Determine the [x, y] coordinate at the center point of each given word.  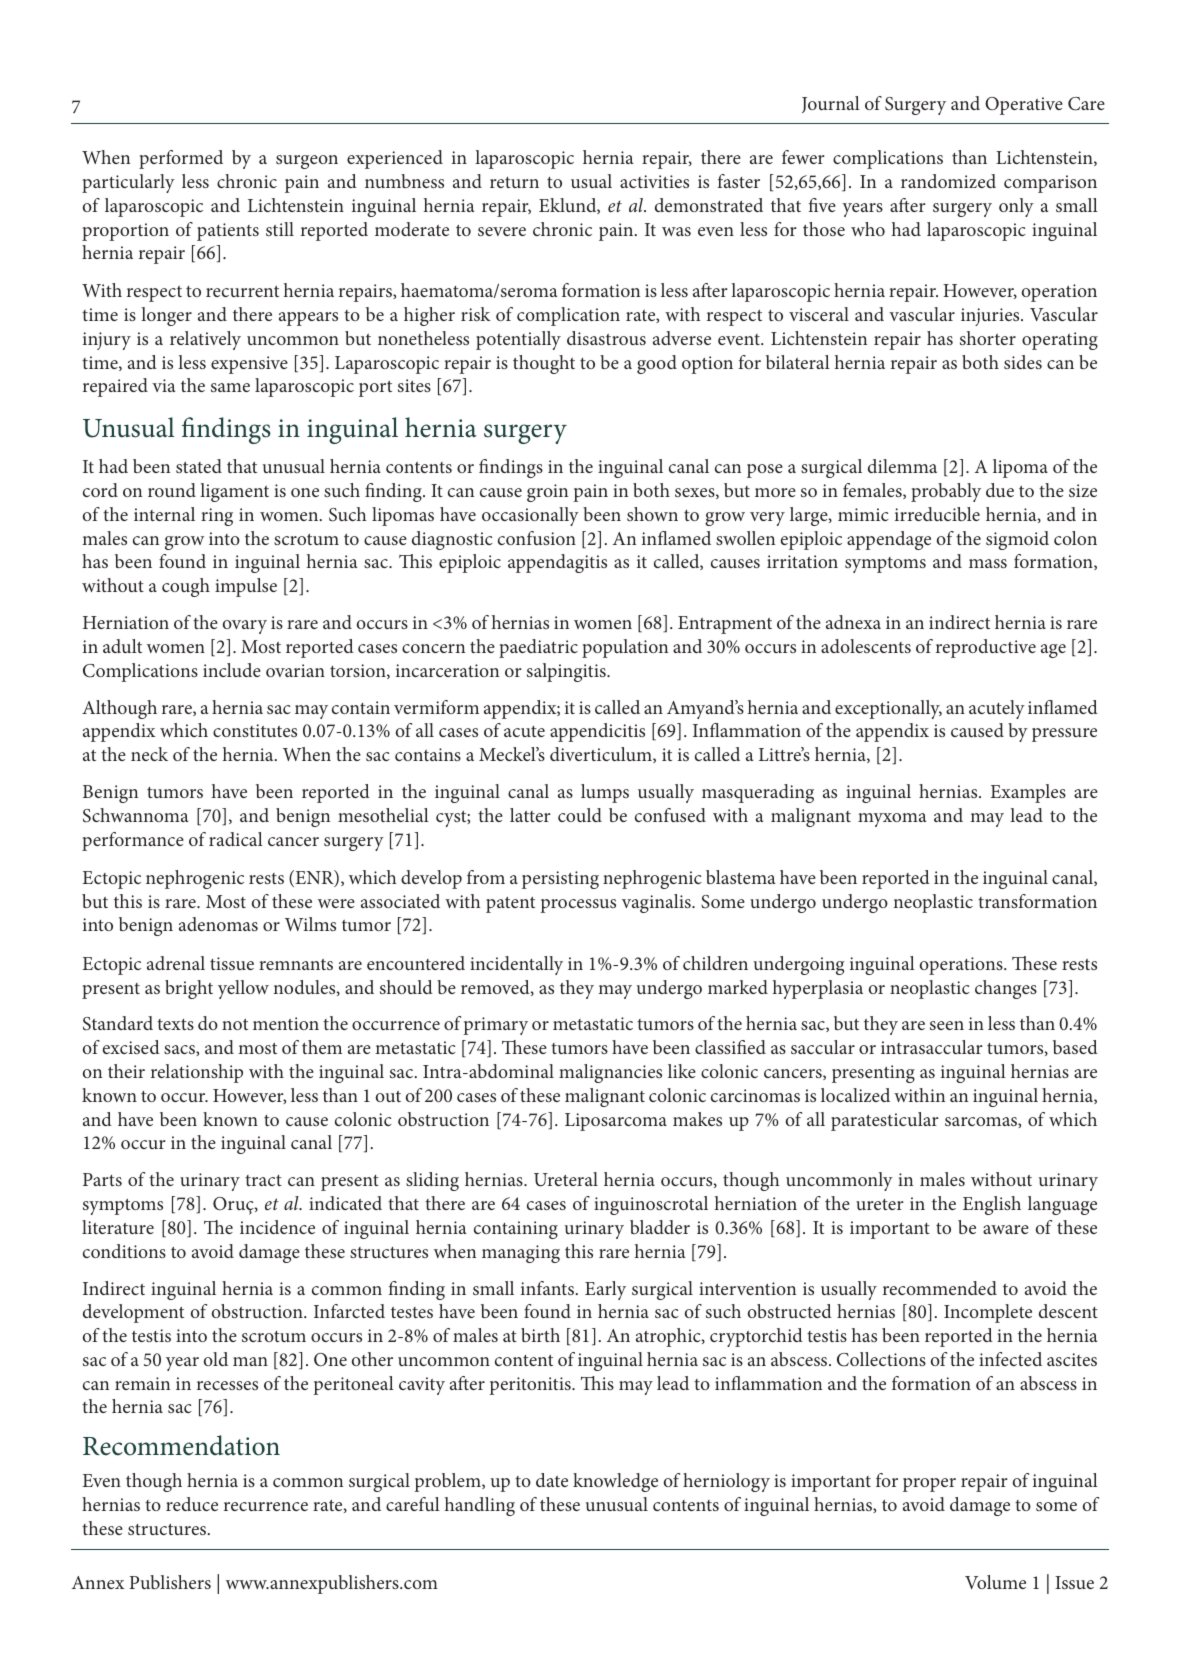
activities [654, 181]
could [580, 815]
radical [236, 839]
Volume [995, 1582]
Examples [1028, 793]
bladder [660, 1227]
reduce [192, 1504]
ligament [234, 492]
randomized [948, 181]
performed [181, 159]
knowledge [615, 1482]
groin [547, 493]
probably [946, 492]
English [992, 1205]
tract [263, 1180]
